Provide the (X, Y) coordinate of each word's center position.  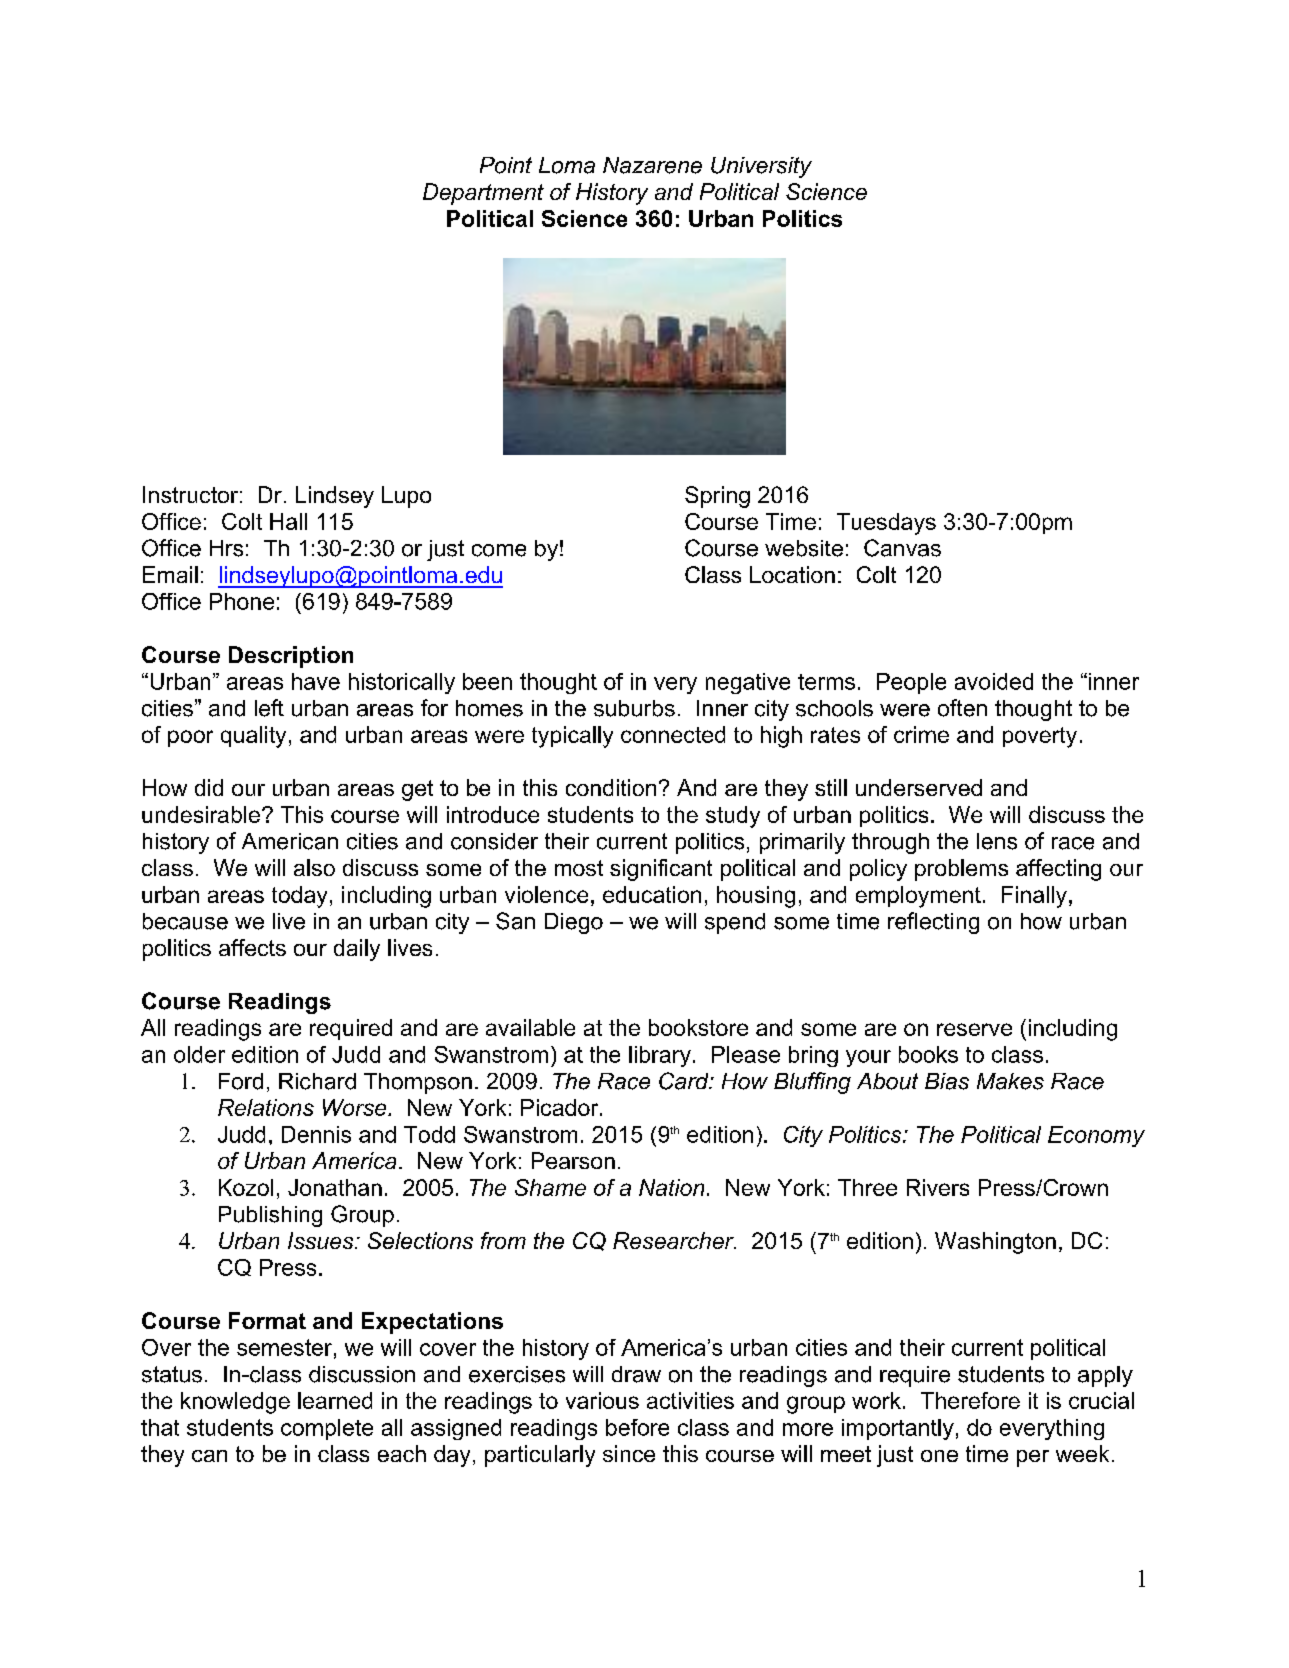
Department (483, 194)
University (761, 167)
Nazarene (652, 165)
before (637, 1427)
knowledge (235, 1403)
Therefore (970, 1400)
